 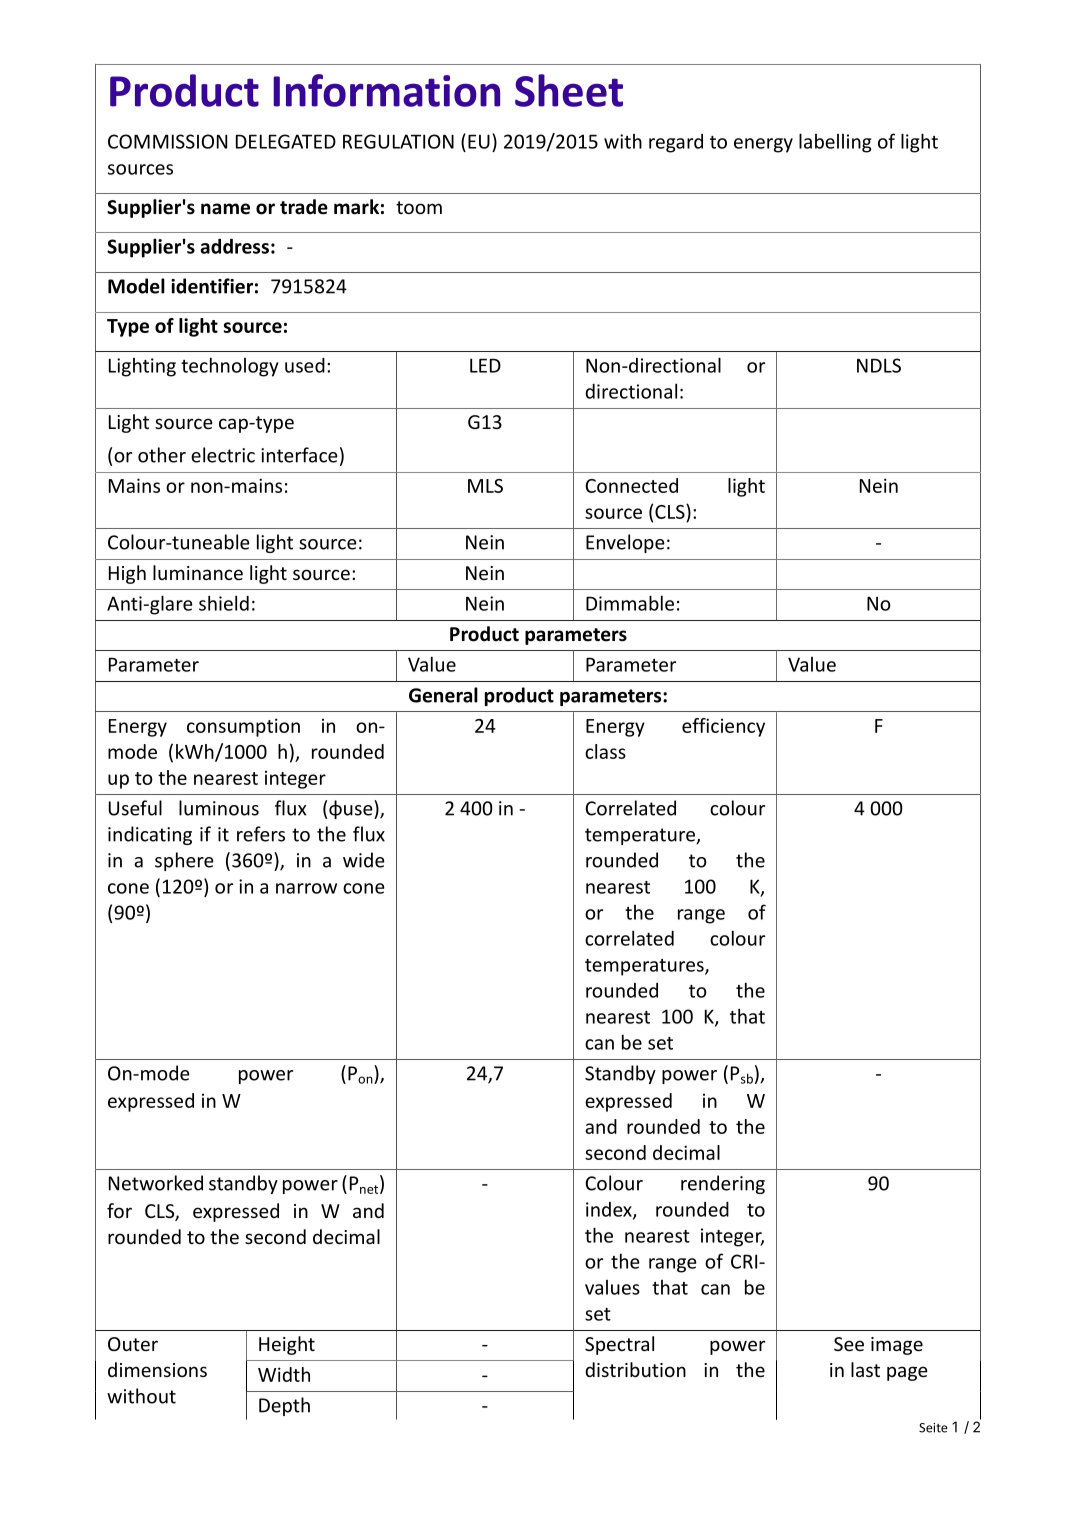 I want to click on labelling, so click(x=835, y=143).
